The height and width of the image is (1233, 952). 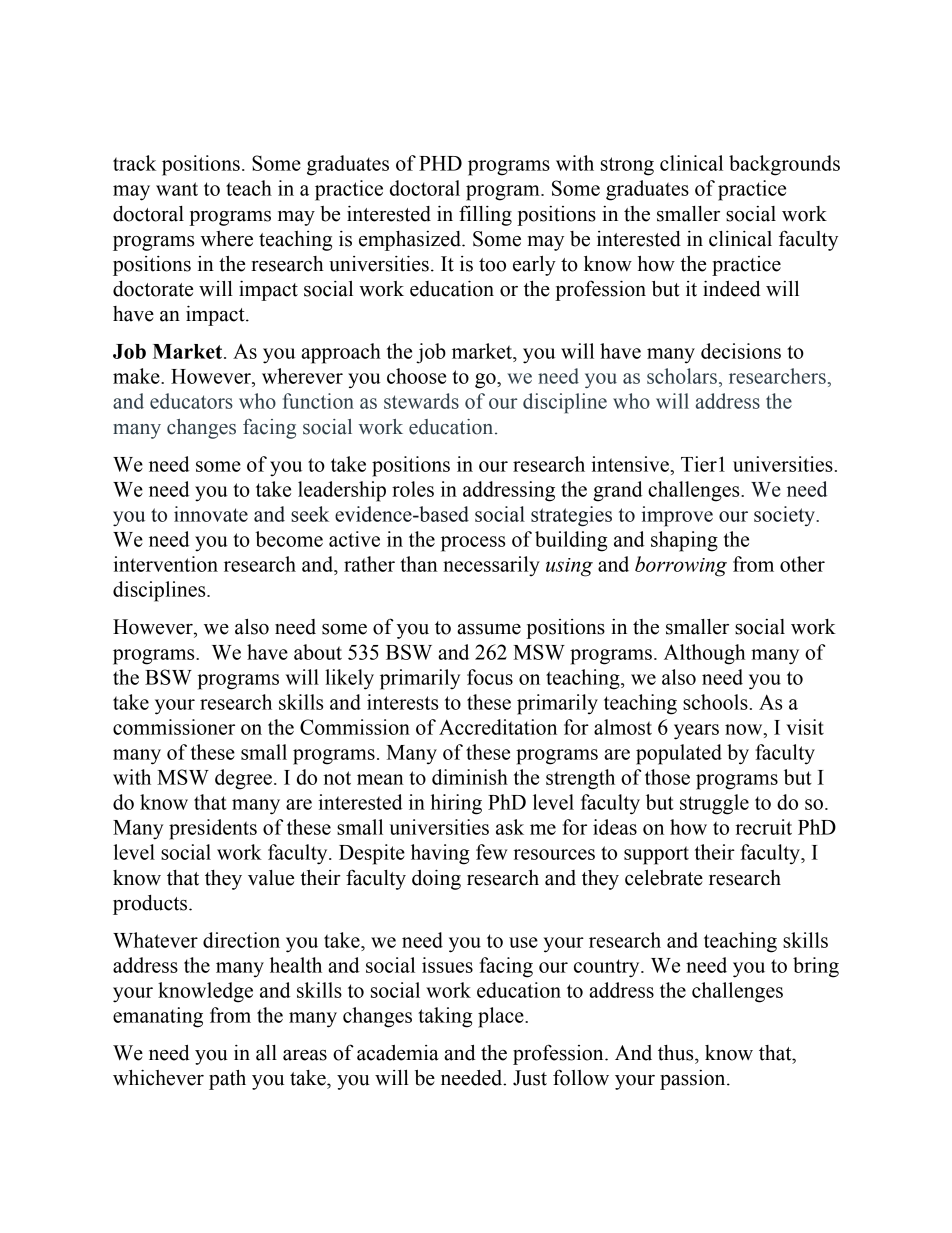 I want to click on place, so click(x=502, y=1017).
